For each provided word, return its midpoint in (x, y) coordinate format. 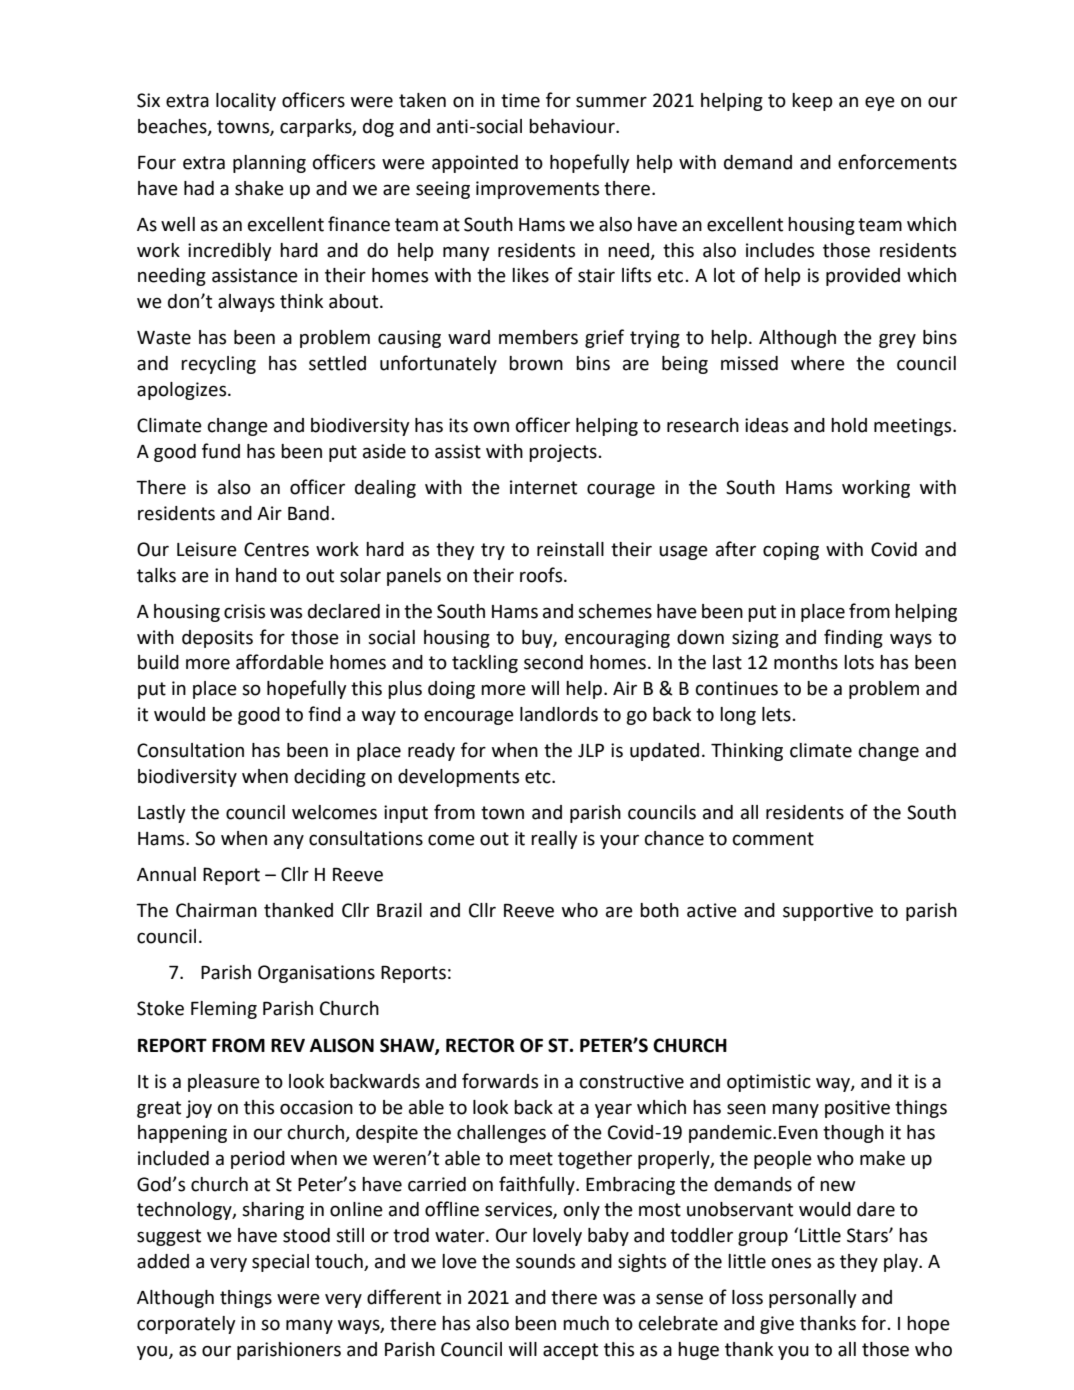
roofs (542, 575)
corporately (186, 1325)
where (818, 363)
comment (773, 839)
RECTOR (480, 1045)
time (520, 100)
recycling (218, 365)
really (554, 840)
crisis (244, 611)
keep (812, 102)
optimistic (769, 1083)
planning (269, 164)
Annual (166, 874)
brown (536, 363)
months (806, 662)
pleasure (224, 1083)
